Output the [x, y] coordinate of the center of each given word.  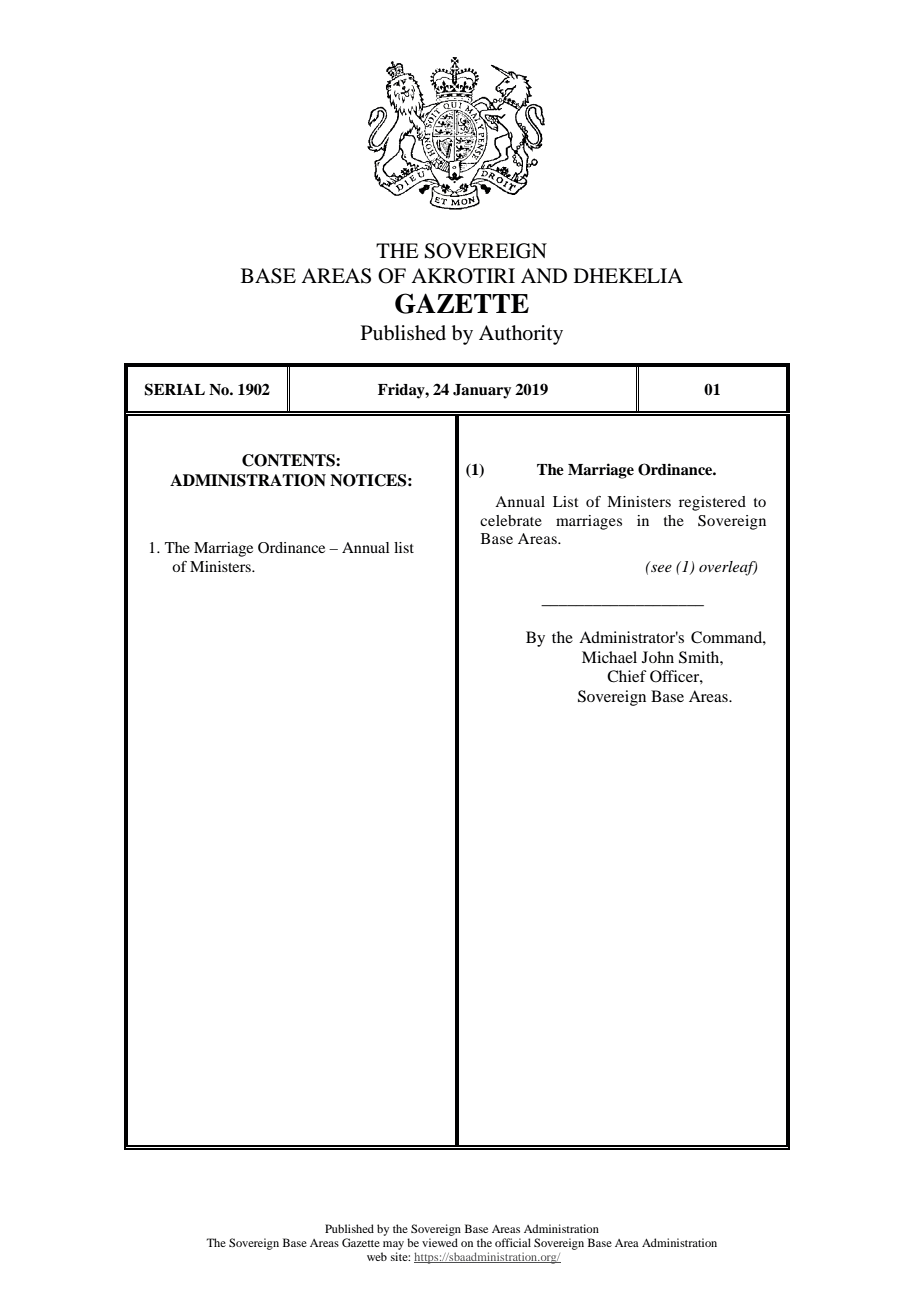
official [513, 1242]
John [658, 657]
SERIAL [174, 389]
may [393, 1245]
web [377, 1256]
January [482, 391]
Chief [627, 676]
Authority [521, 335]
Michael [609, 657]
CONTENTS [289, 460]
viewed [440, 1242]
